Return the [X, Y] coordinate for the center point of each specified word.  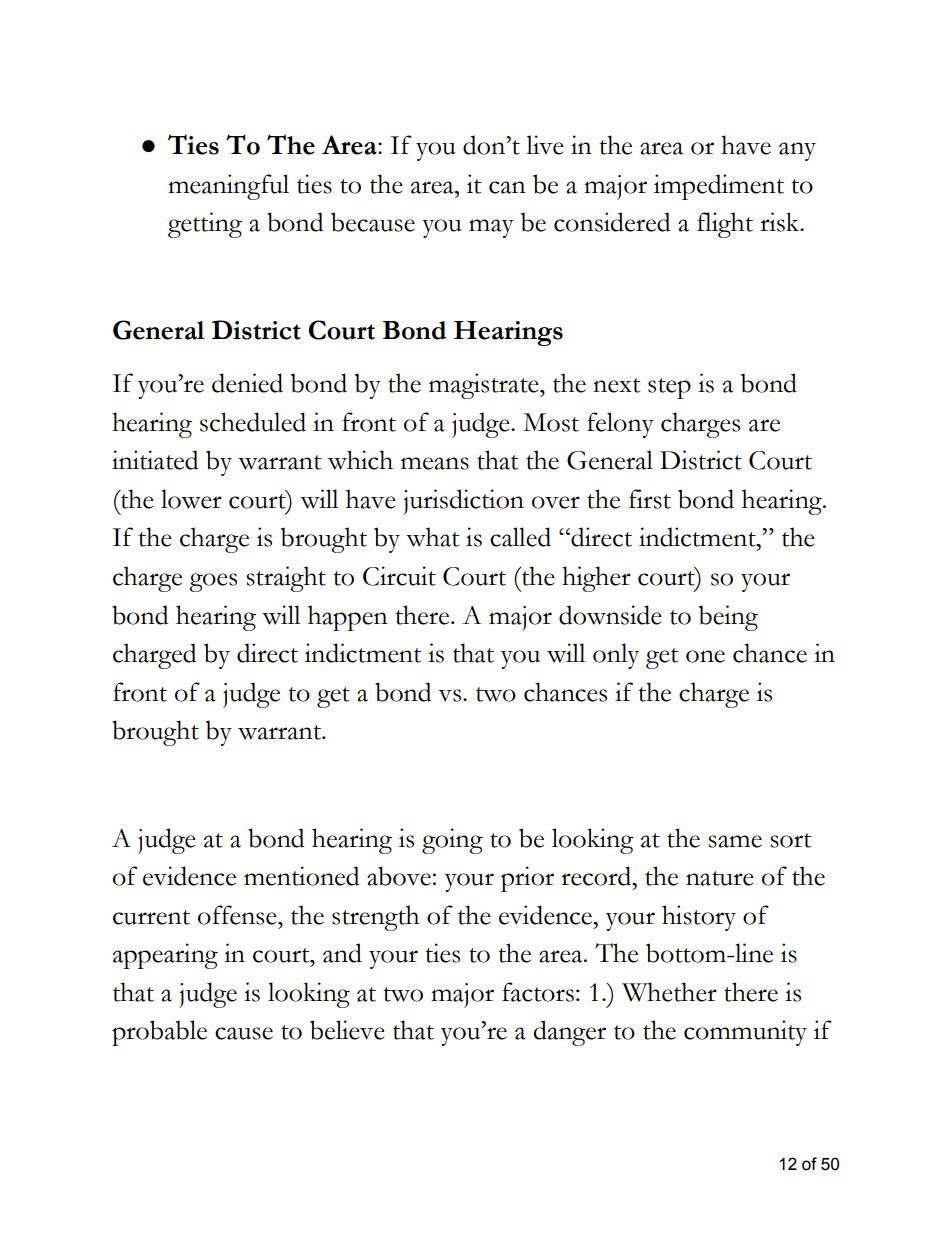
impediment [719, 187]
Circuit [399, 576]
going [452, 841]
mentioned [301, 876]
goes [213, 582]
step [669, 388]
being [728, 618]
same [735, 841]
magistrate [485, 386]
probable [159, 1033]
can [507, 187]
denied [247, 383]
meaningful [228, 187]
